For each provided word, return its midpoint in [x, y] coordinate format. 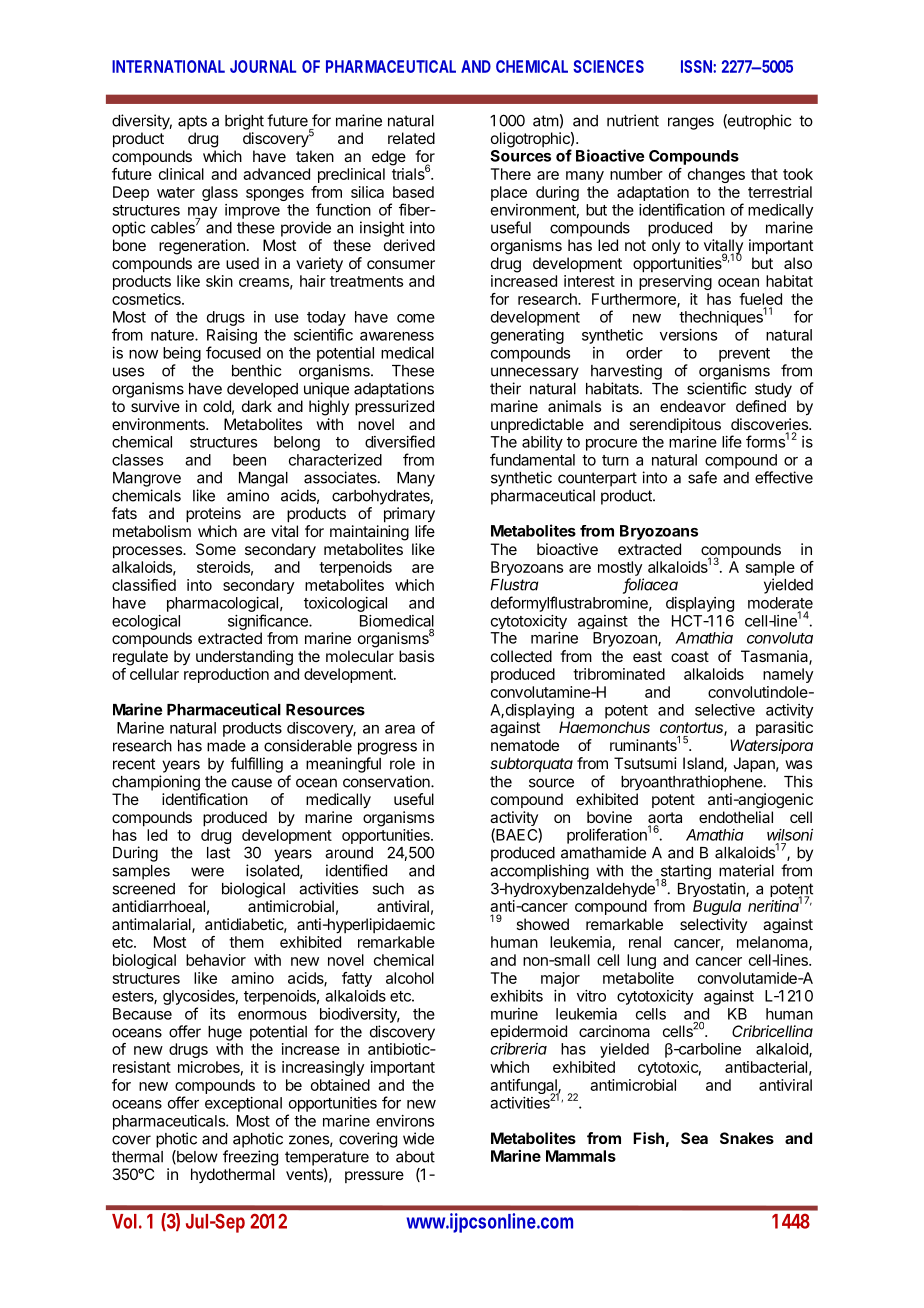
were [207, 872]
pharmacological [222, 604]
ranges [691, 123]
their [505, 388]
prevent [744, 355]
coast [690, 656]
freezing [250, 1158]
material [746, 870]
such [388, 889]
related [411, 138]
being [182, 354]
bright [244, 122]
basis [416, 656]
